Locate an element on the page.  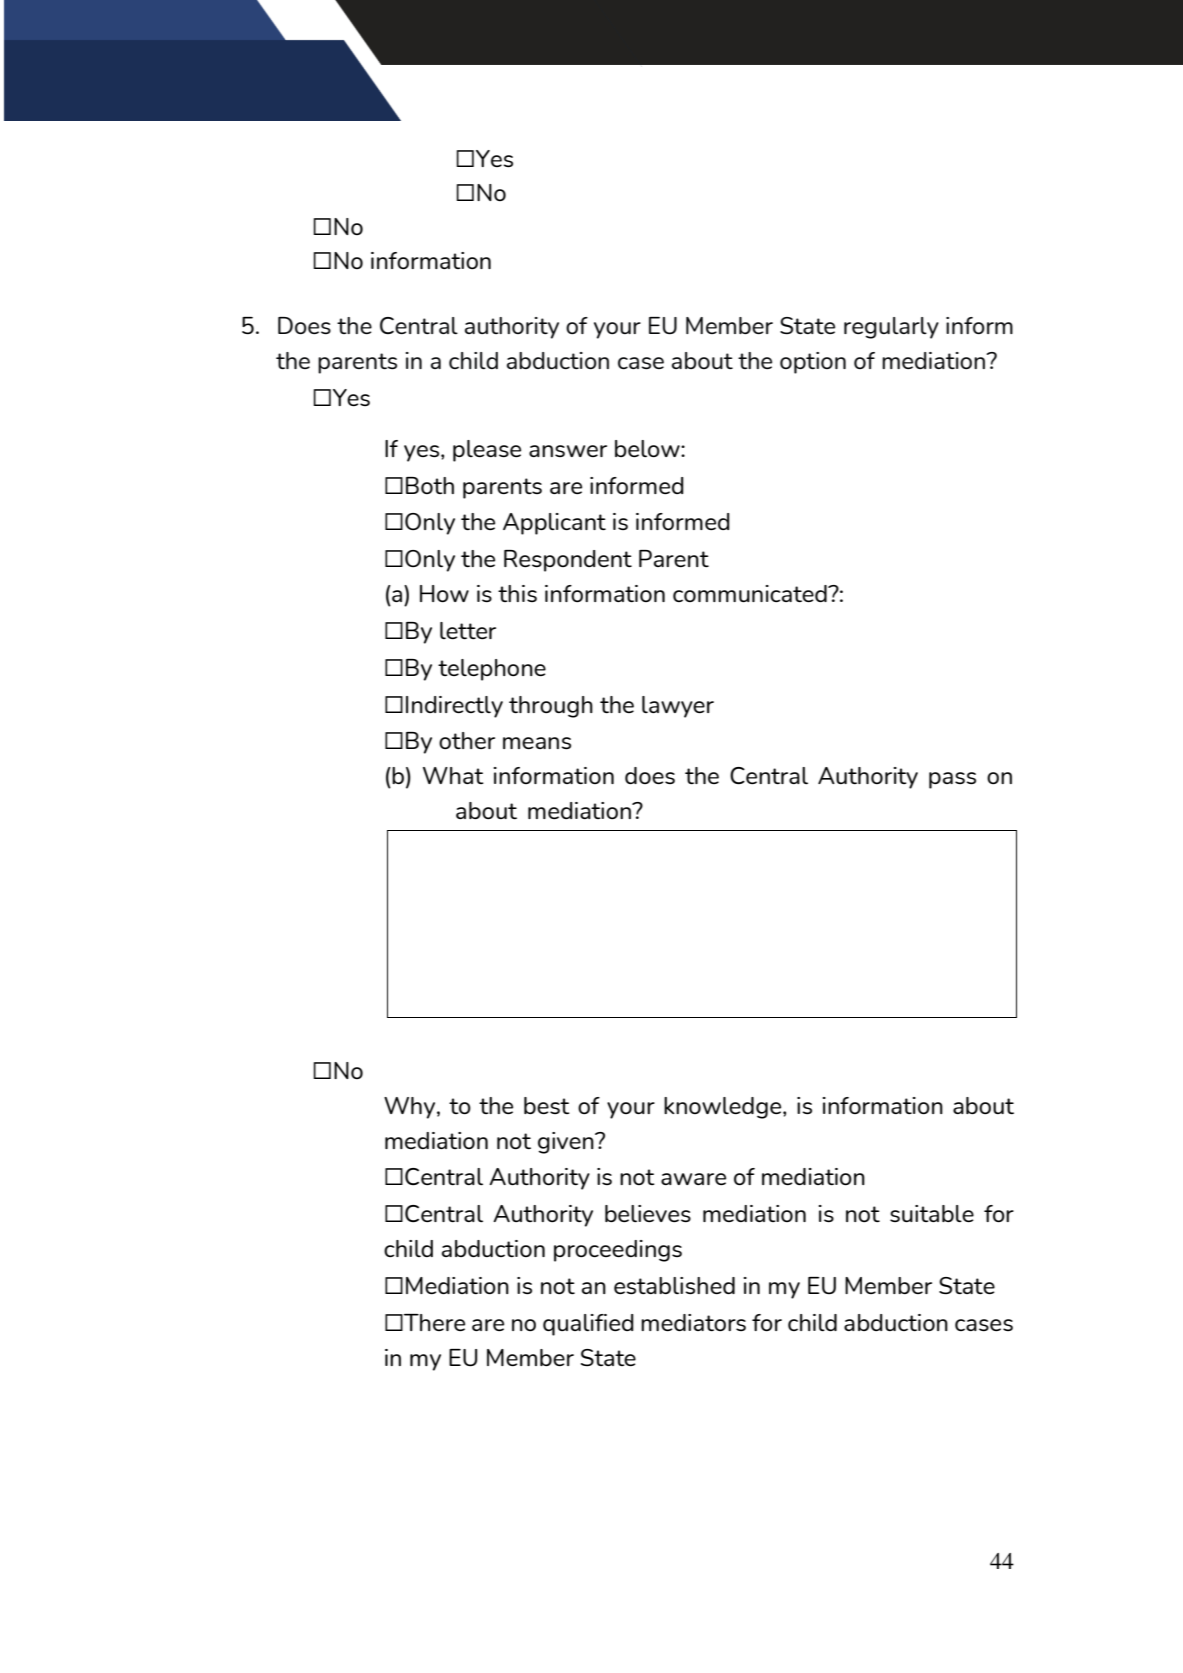
below is located at coordinates (648, 449).
